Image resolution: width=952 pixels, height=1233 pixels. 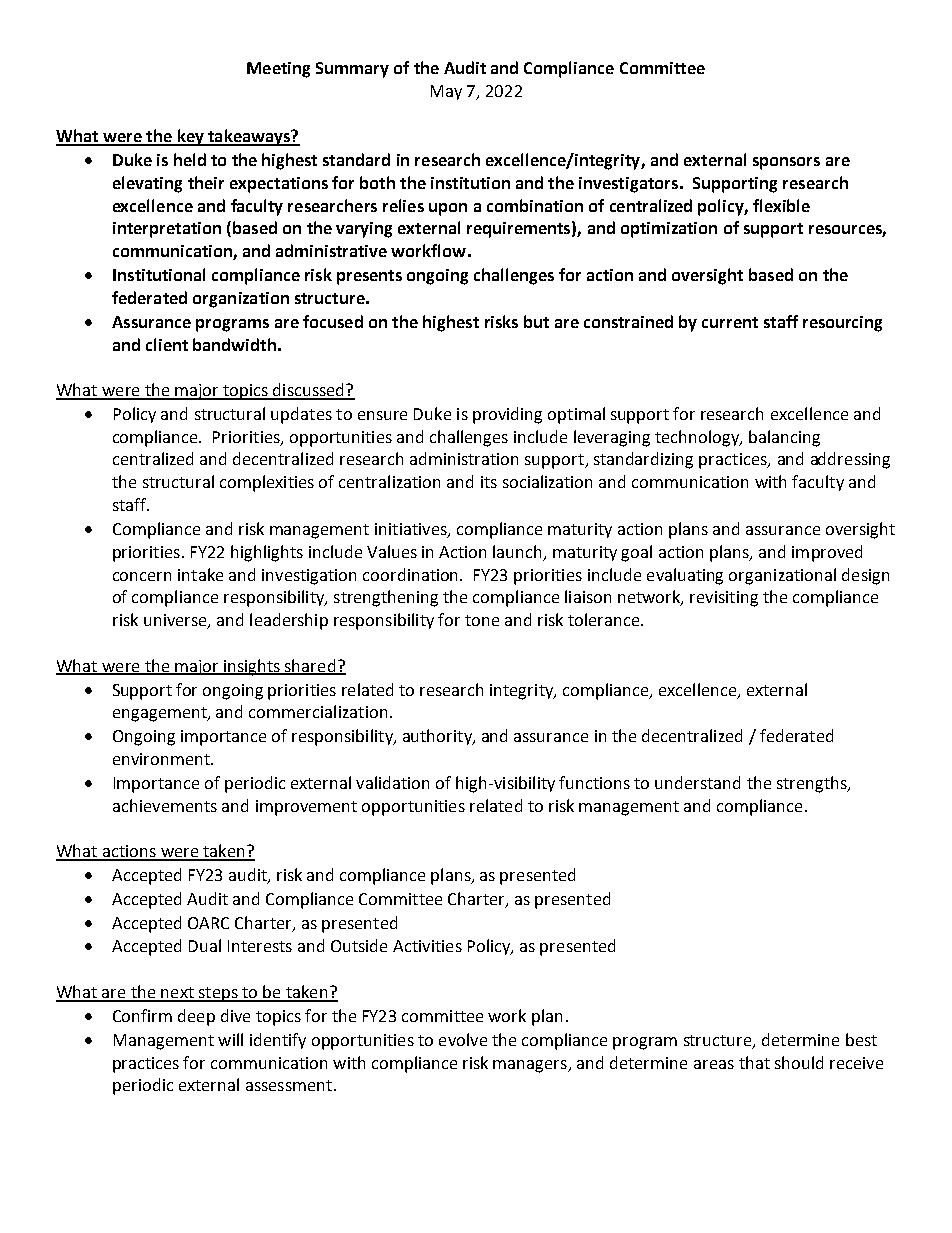 What do you see at coordinates (784, 438) in the image?
I see `balancing` at bounding box center [784, 438].
